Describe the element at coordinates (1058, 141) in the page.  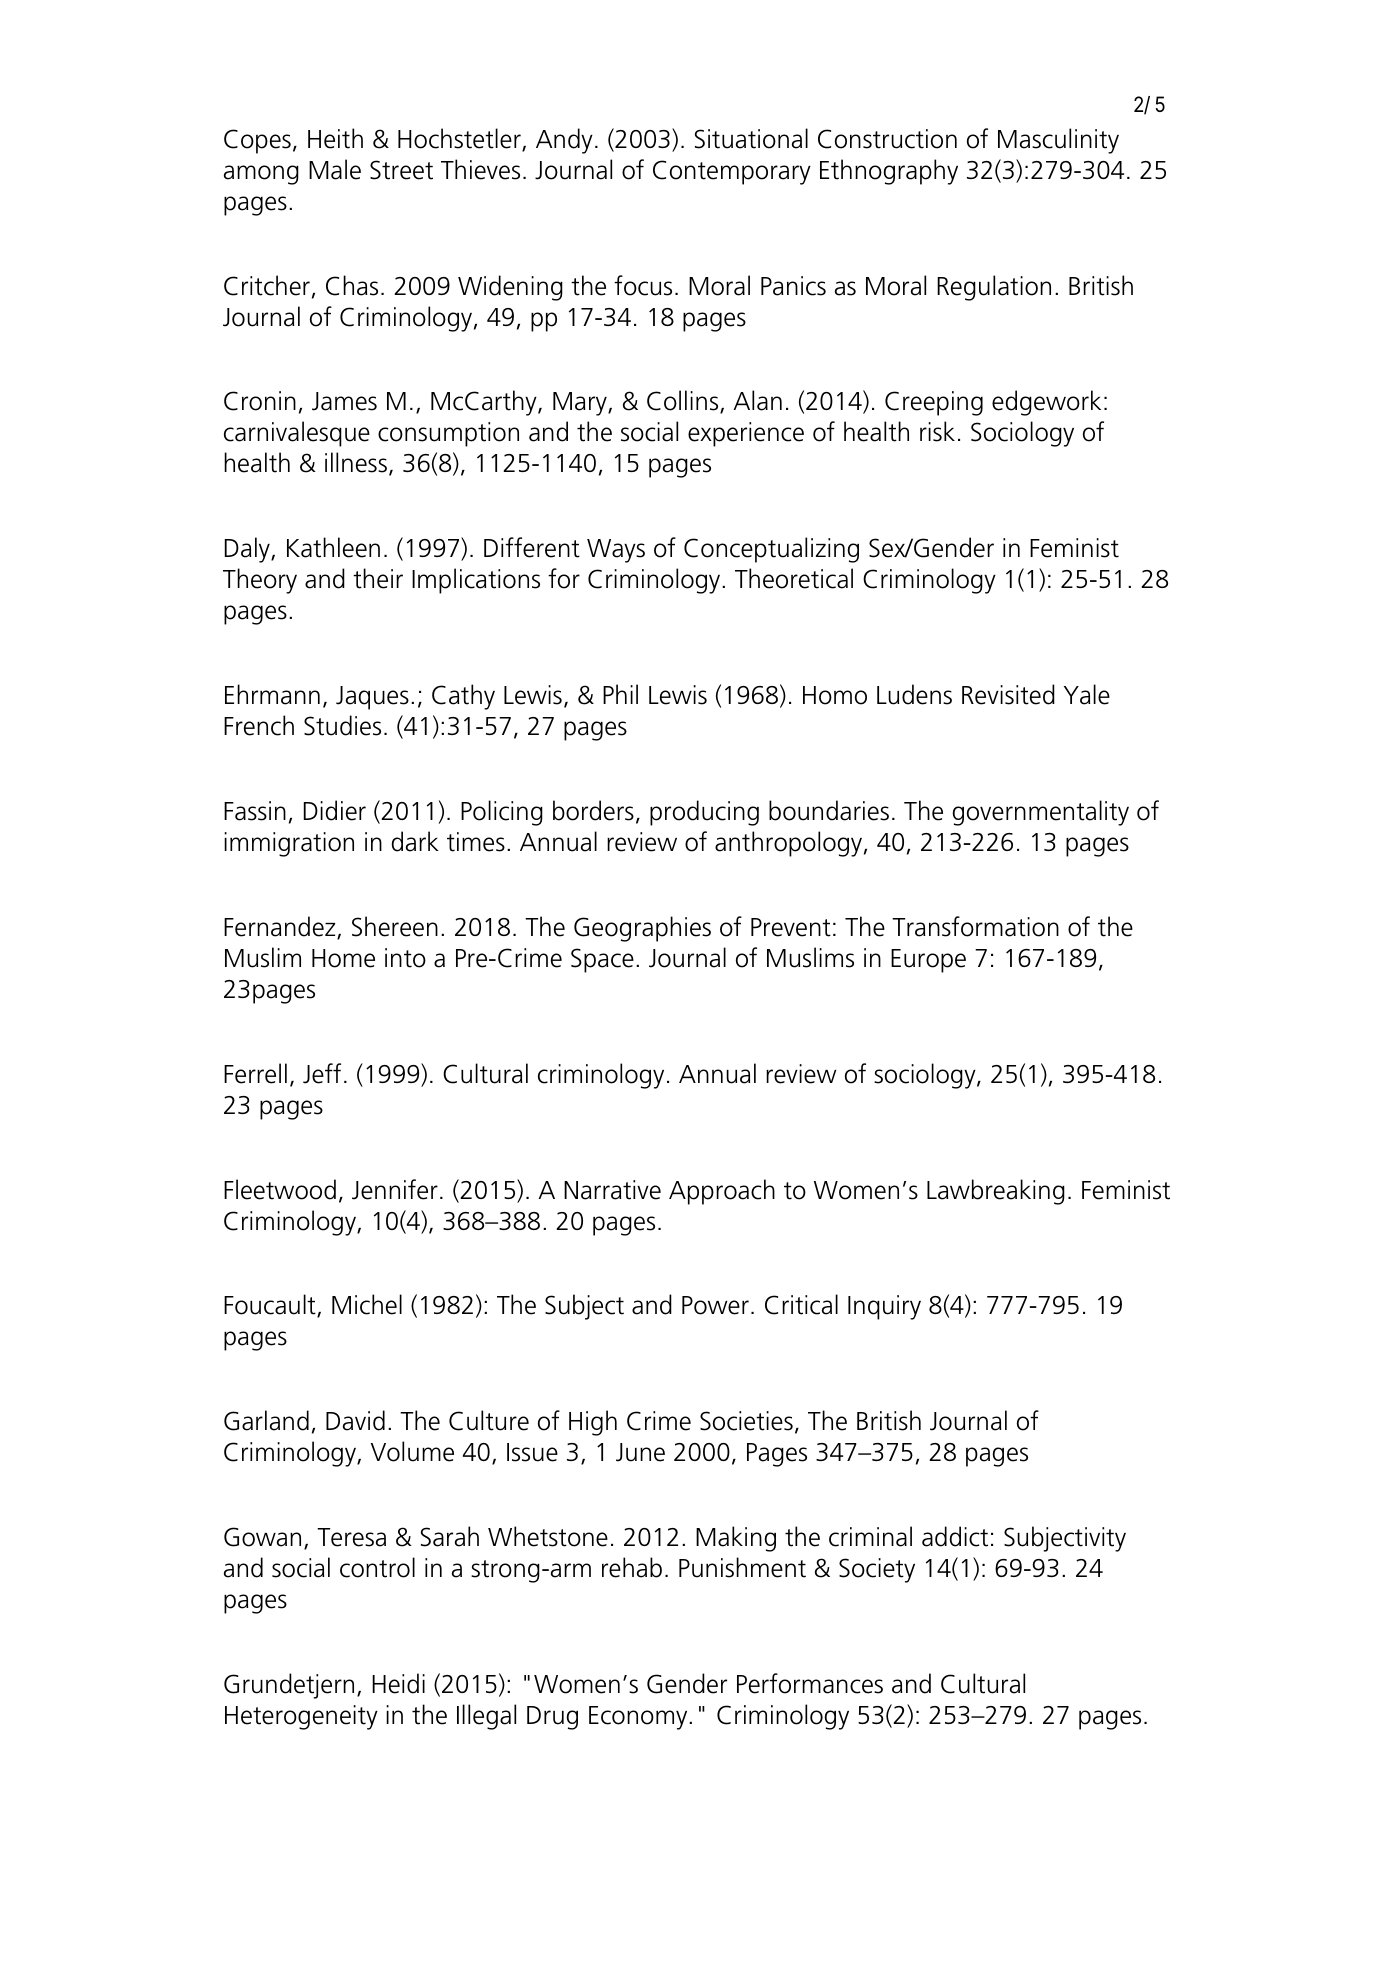
I see `Masculinity` at that location.
